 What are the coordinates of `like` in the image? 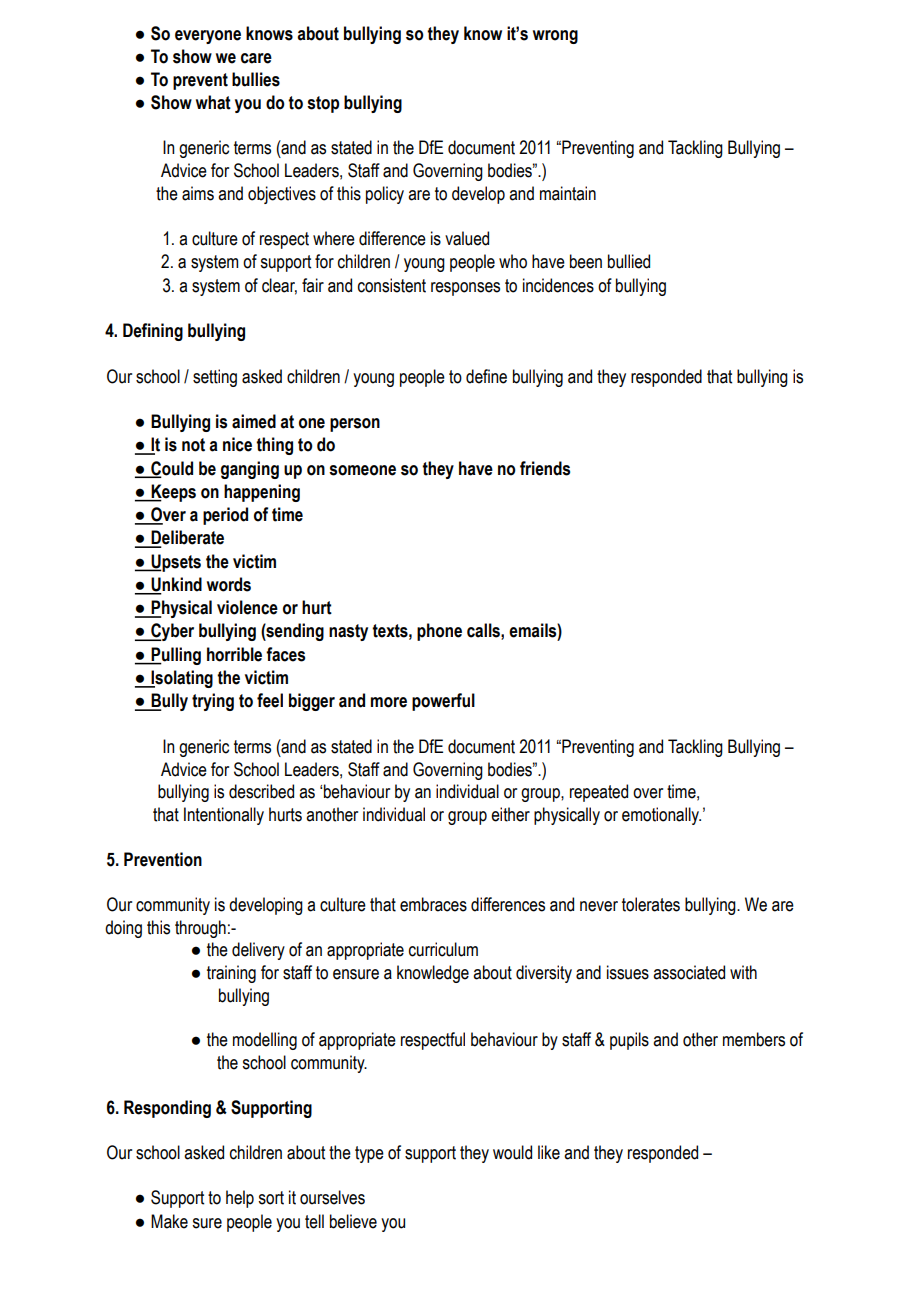 It's located at (549, 1152).
